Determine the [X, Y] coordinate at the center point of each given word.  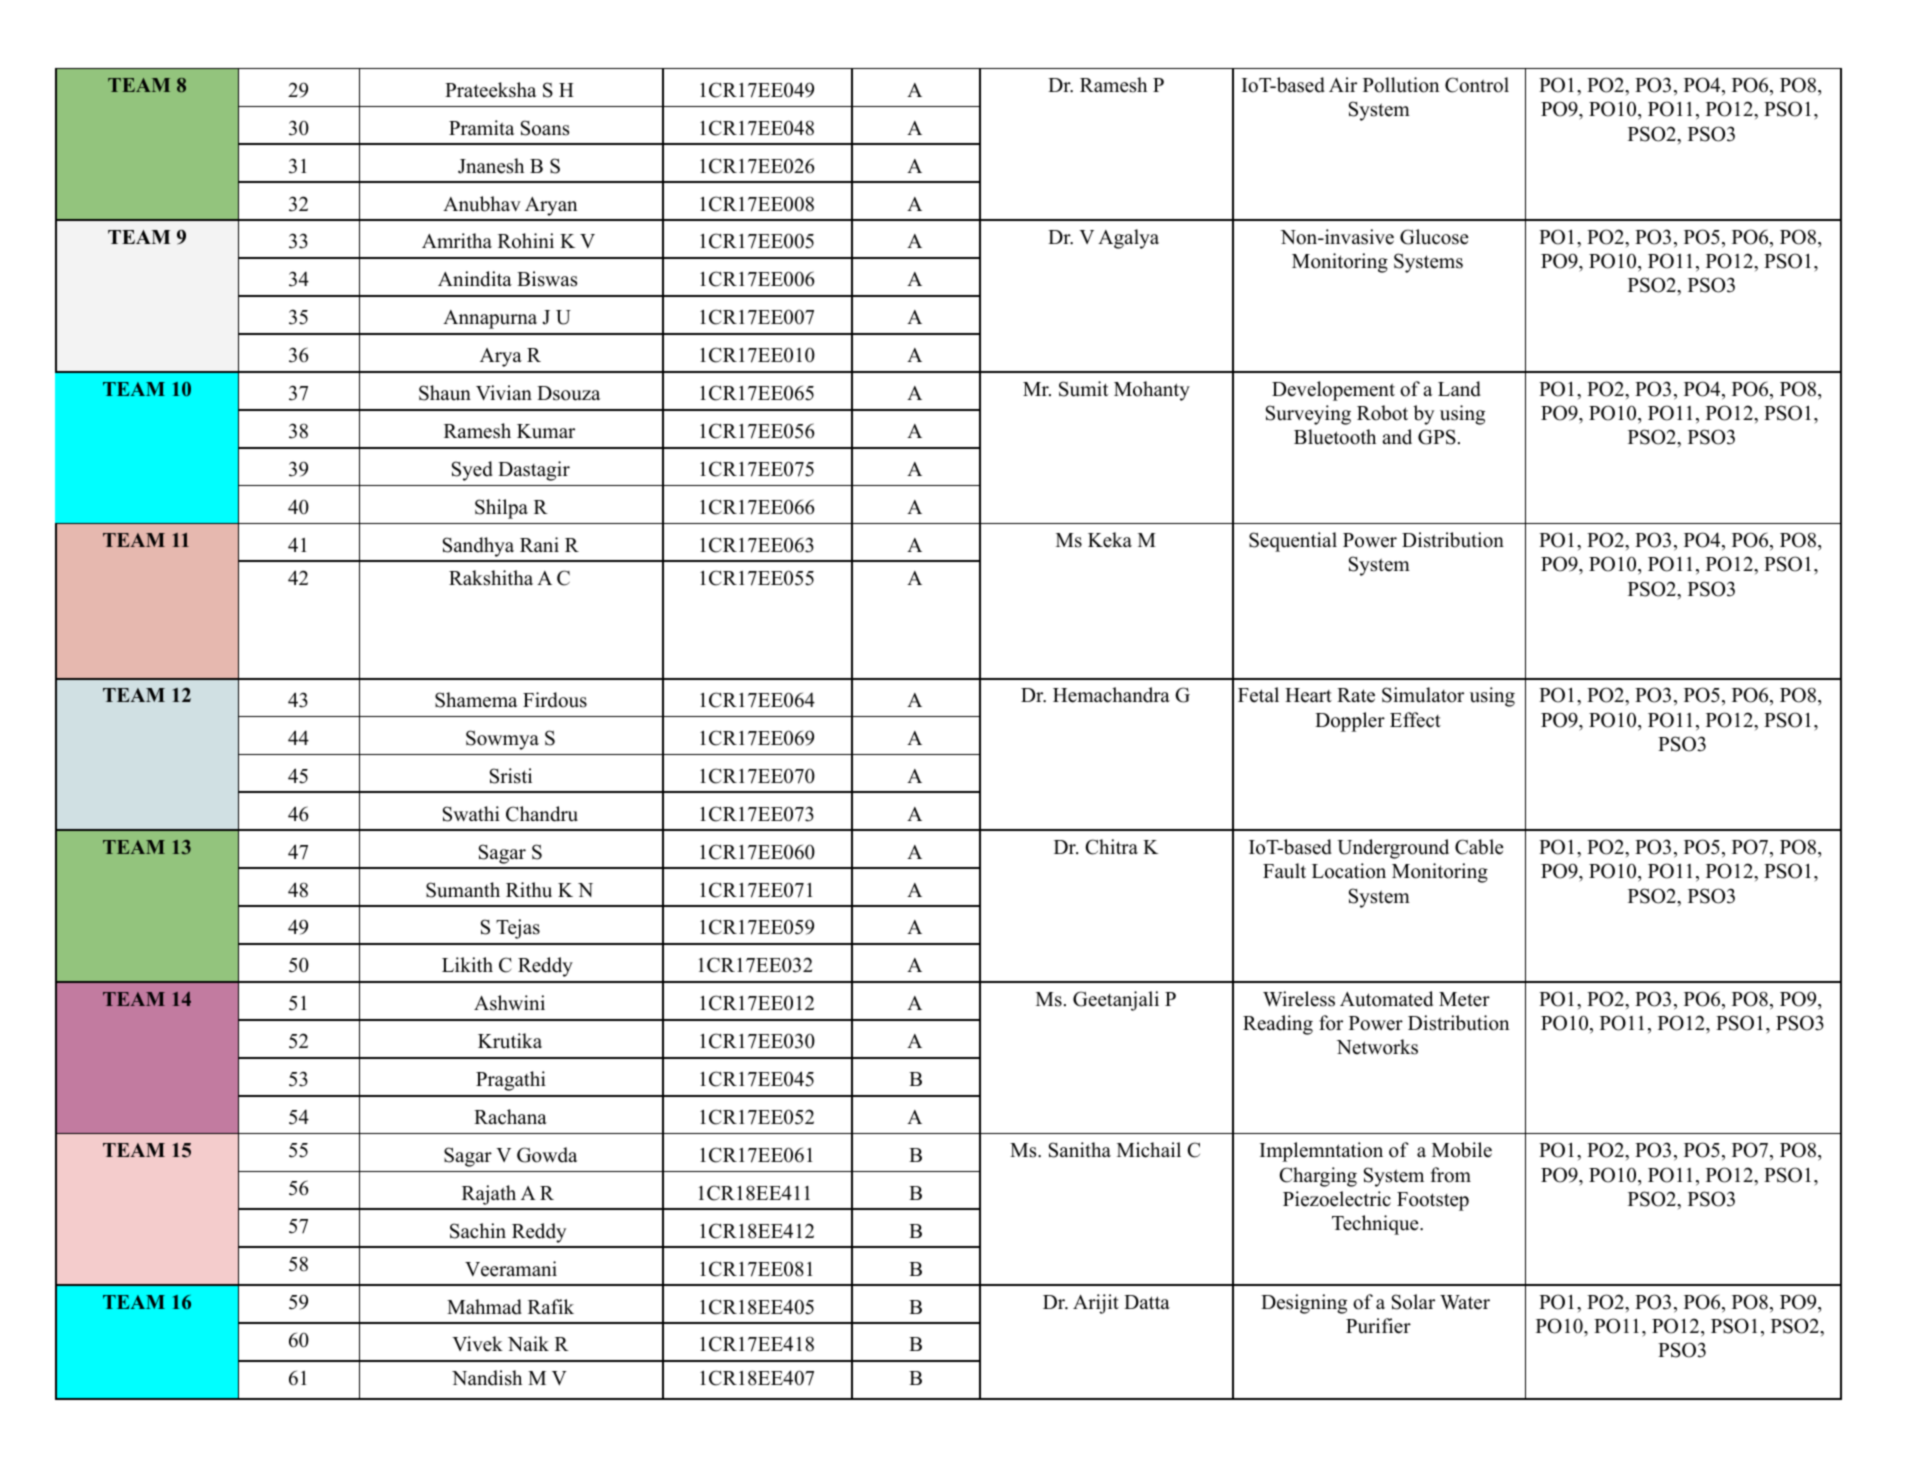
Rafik [551, 1306]
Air [1343, 84]
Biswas [547, 279]
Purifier [1378, 1326]
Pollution [1401, 85]
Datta [1147, 1302]
